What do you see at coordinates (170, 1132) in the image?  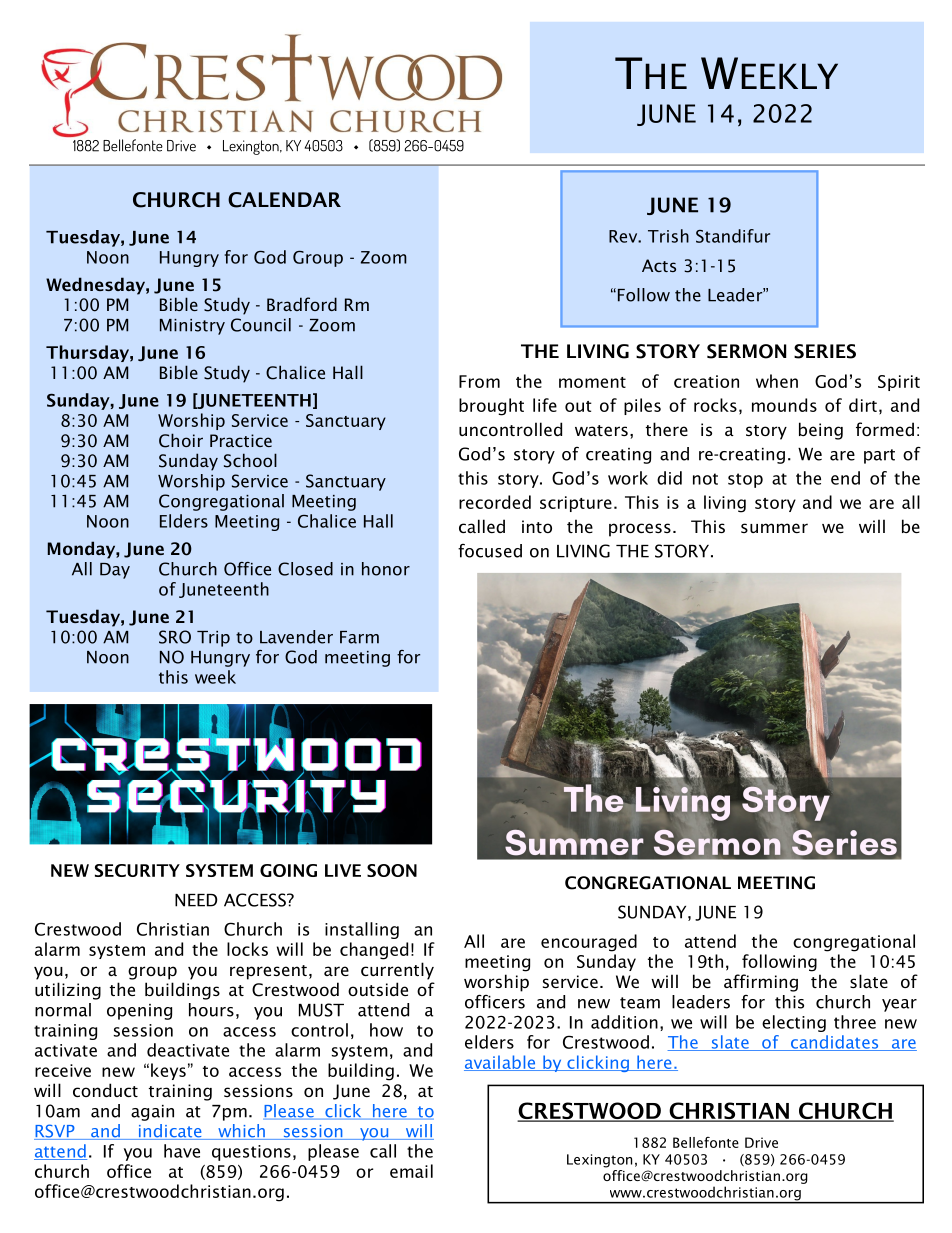 I see `indicate` at bounding box center [170, 1132].
